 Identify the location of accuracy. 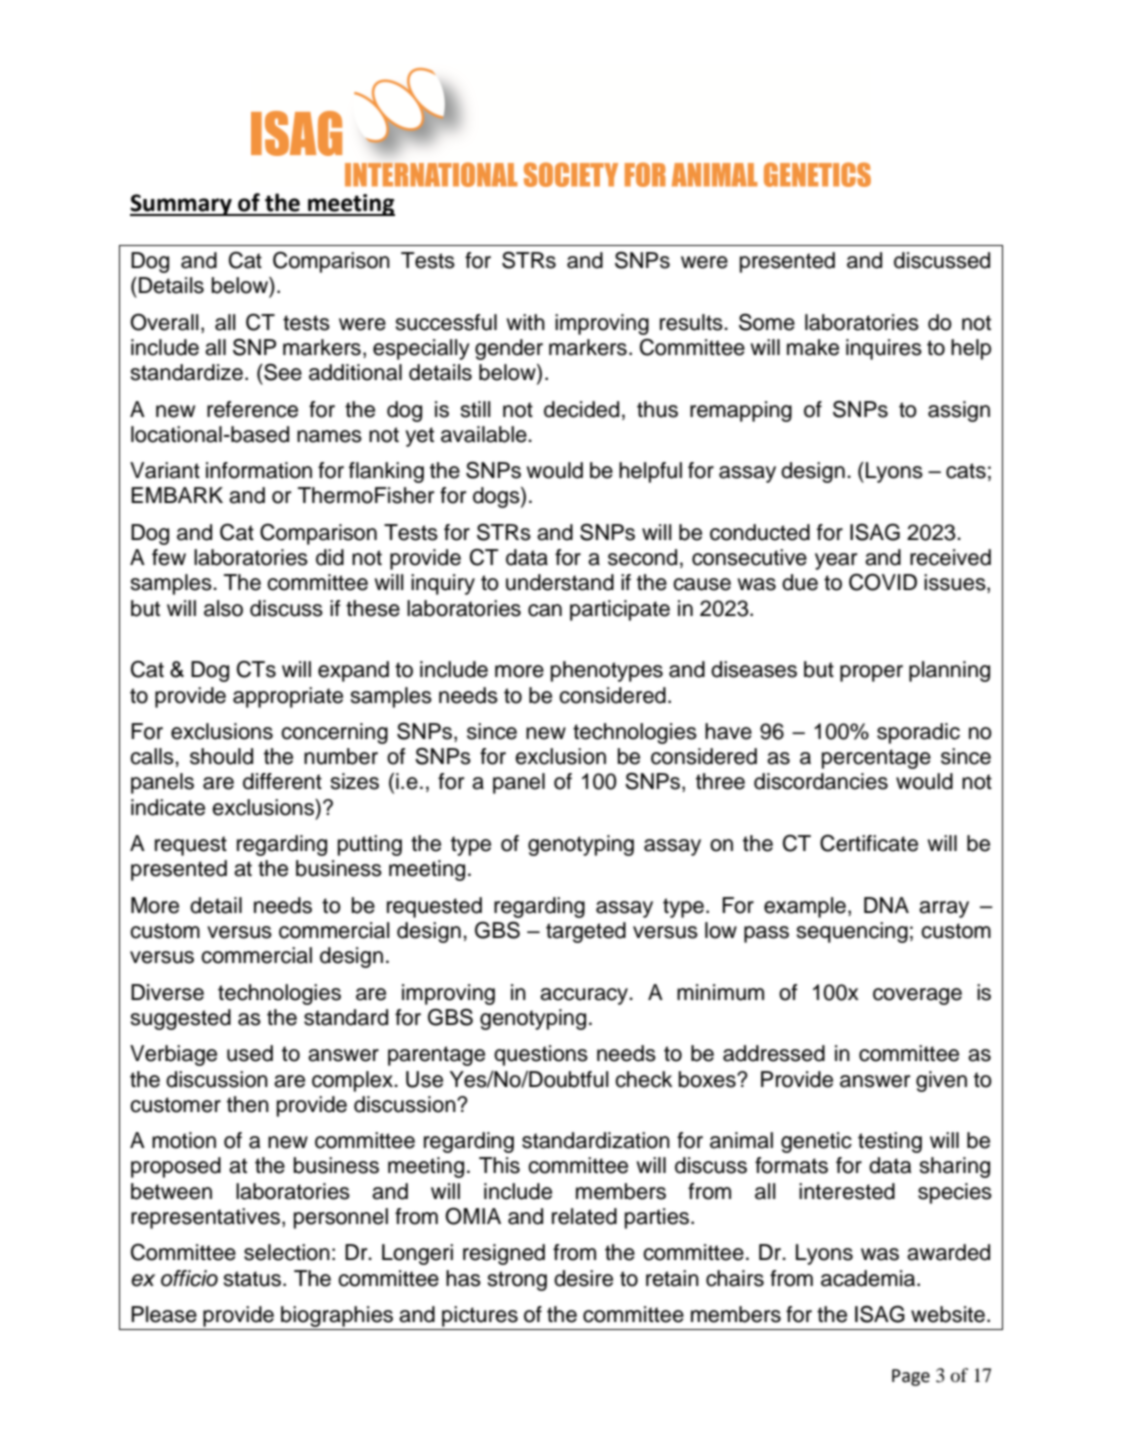
(585, 996).
